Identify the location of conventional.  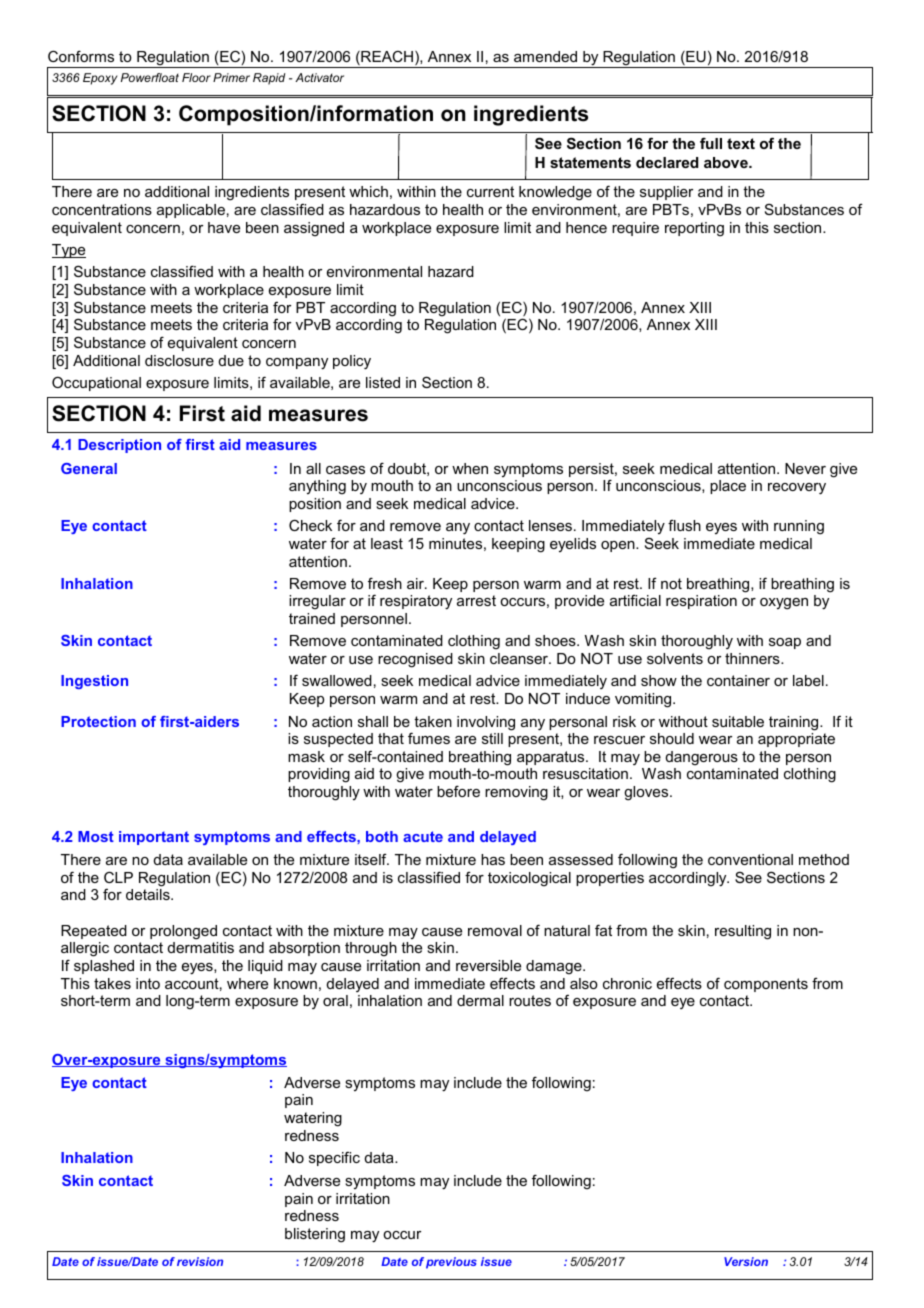
(750, 859).
